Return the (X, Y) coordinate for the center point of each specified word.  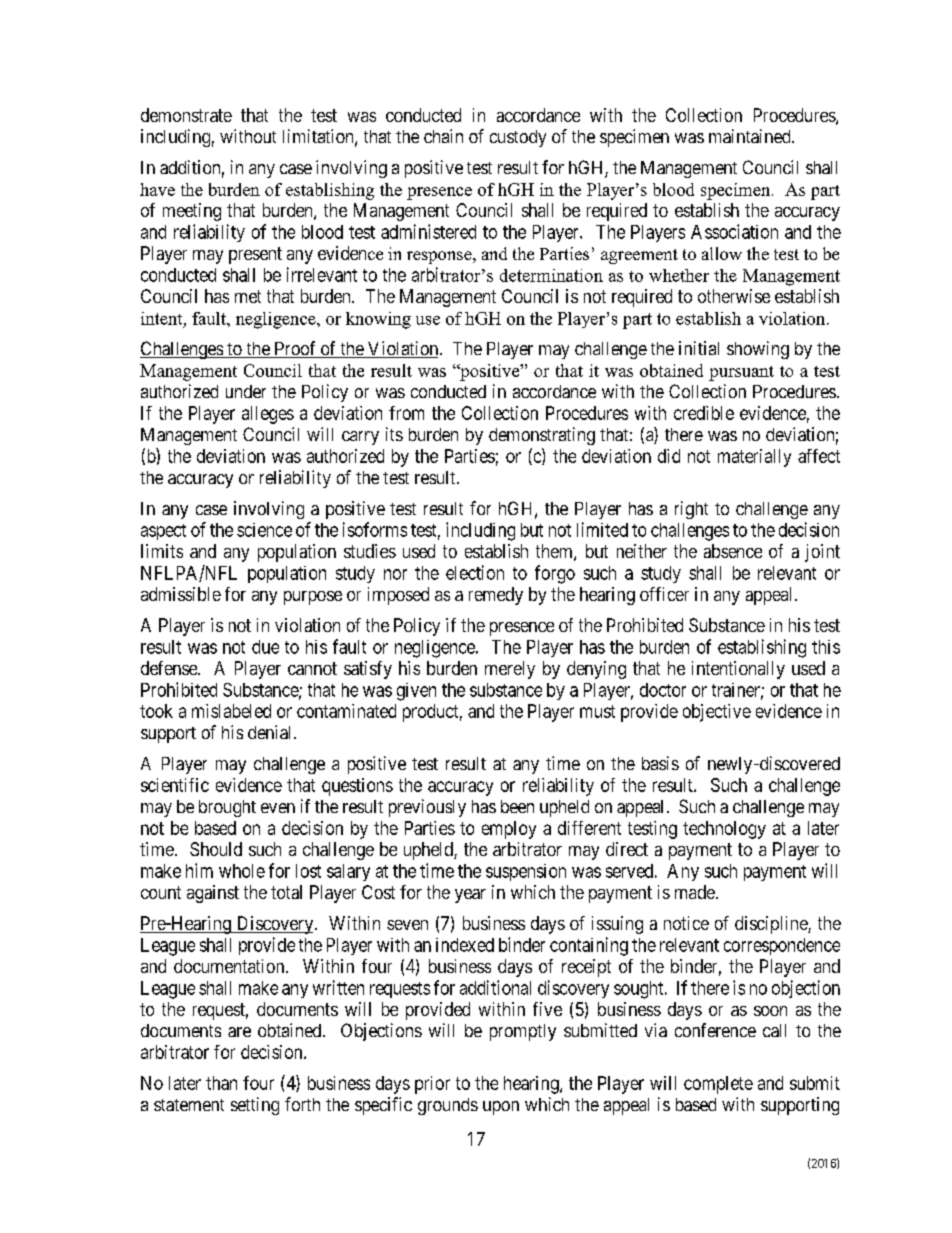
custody (518, 138)
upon (501, 1108)
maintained (751, 136)
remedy (496, 596)
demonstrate (186, 115)
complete (718, 1085)
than (221, 1083)
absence (733, 551)
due (265, 647)
